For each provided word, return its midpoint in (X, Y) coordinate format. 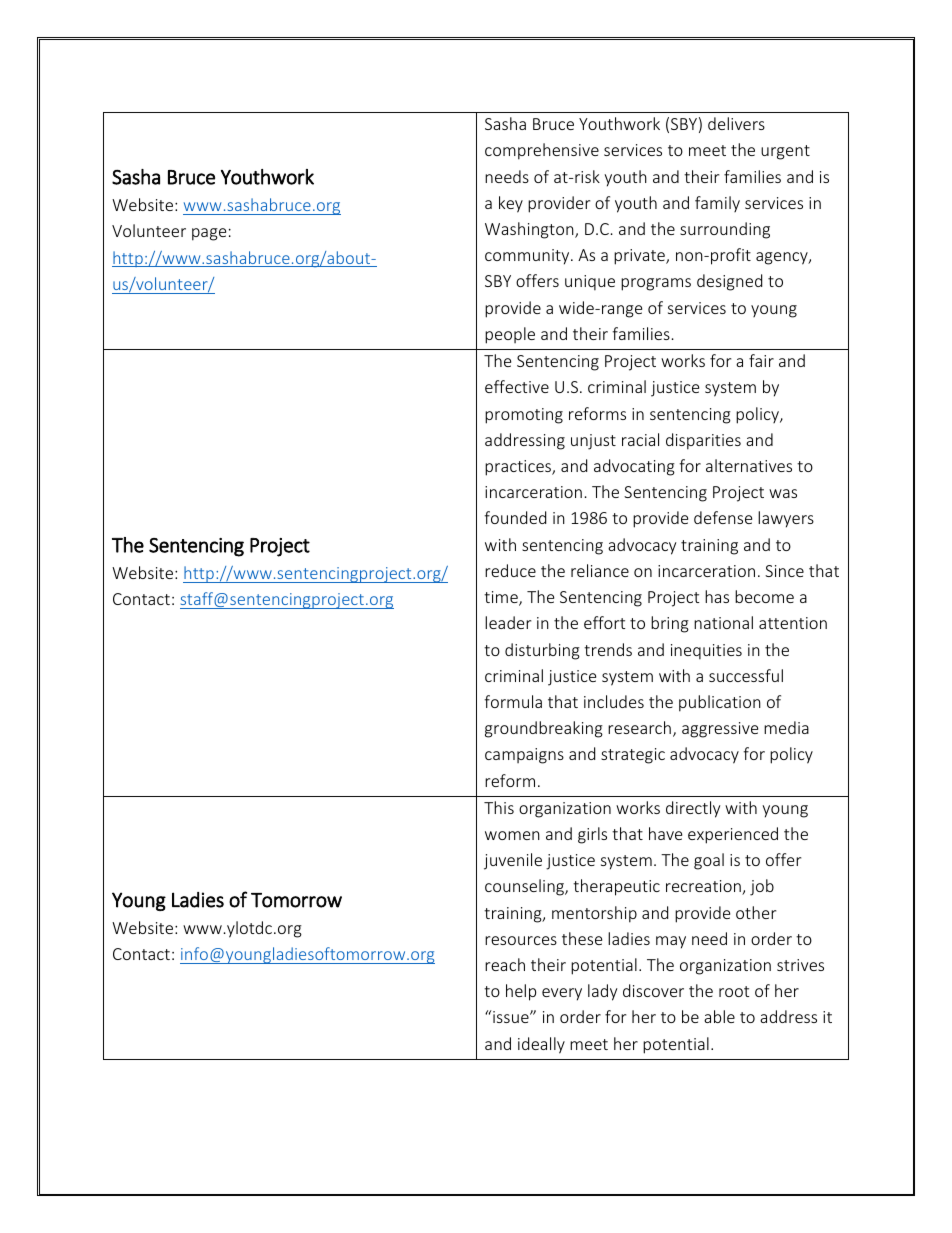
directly (693, 809)
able (719, 1016)
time (502, 598)
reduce (510, 570)
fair (761, 360)
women (512, 835)
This (499, 807)
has (717, 596)
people (510, 335)
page (209, 234)
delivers (736, 123)
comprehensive (542, 151)
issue (511, 1016)
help (521, 992)
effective (517, 386)
